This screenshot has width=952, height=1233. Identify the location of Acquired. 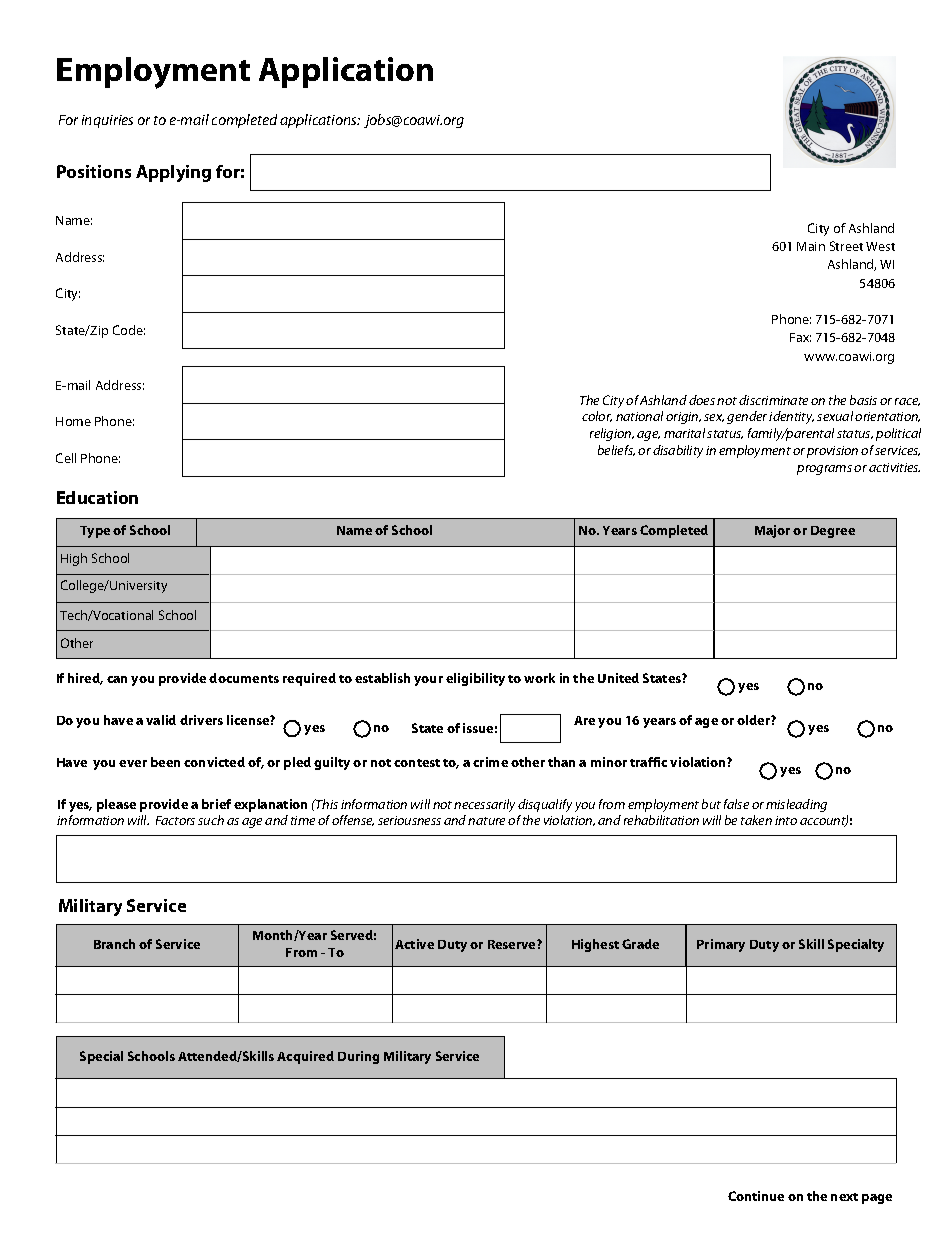
(305, 1057).
